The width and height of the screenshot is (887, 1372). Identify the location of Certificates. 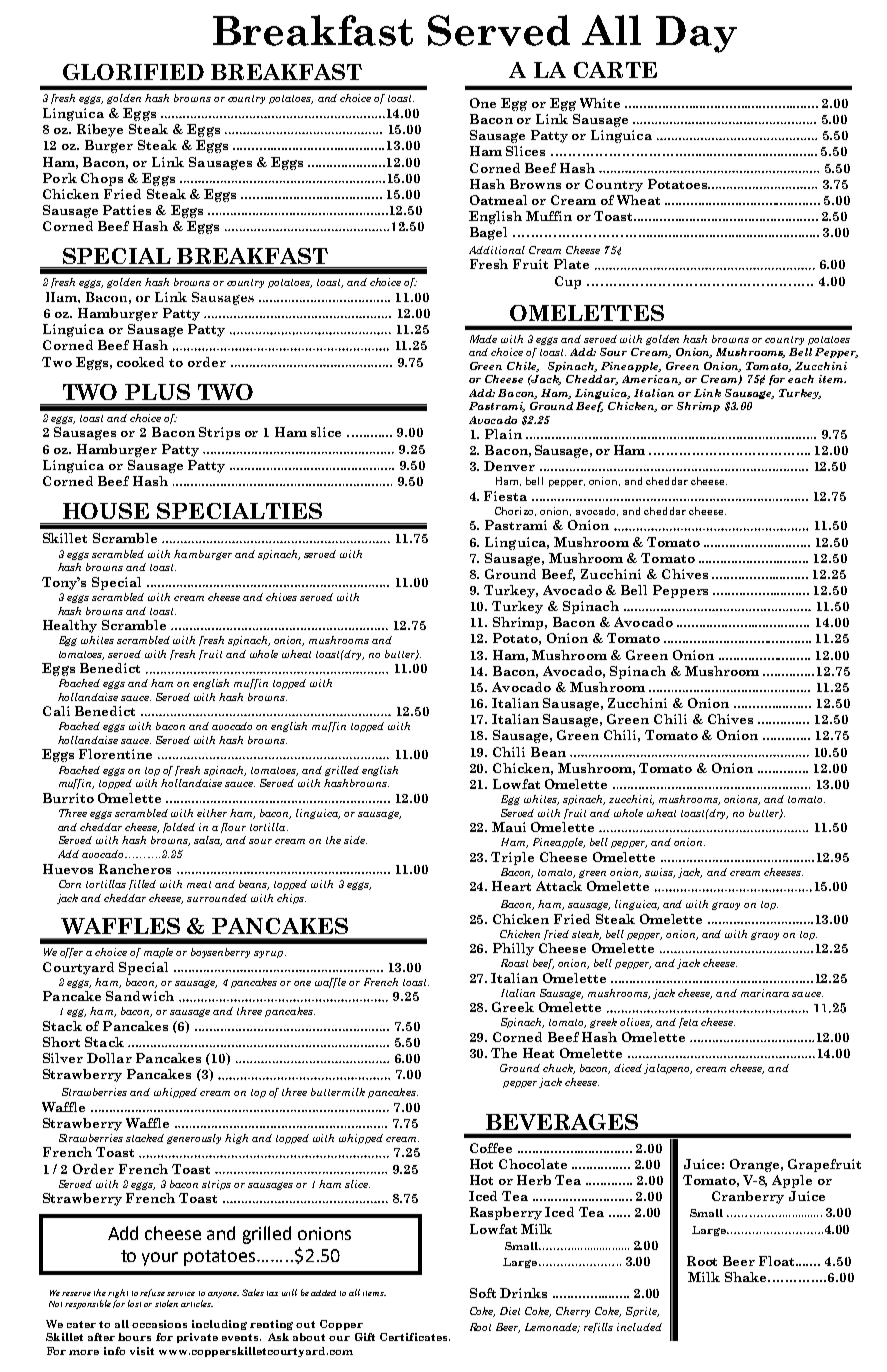
(415, 1337).
